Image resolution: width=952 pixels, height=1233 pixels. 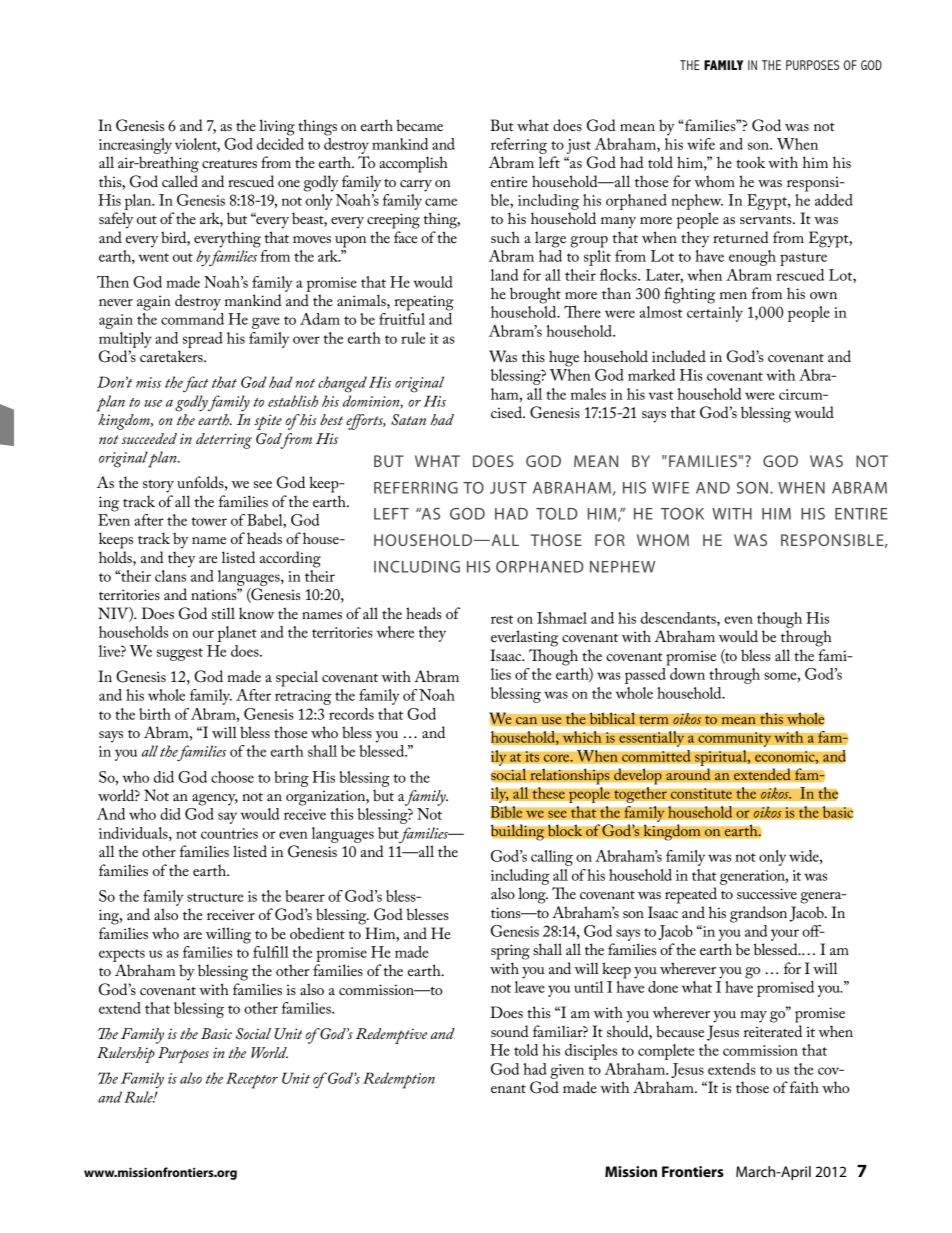 What do you see at coordinates (252, 1080) in the document?
I see `Receptor` at bounding box center [252, 1080].
